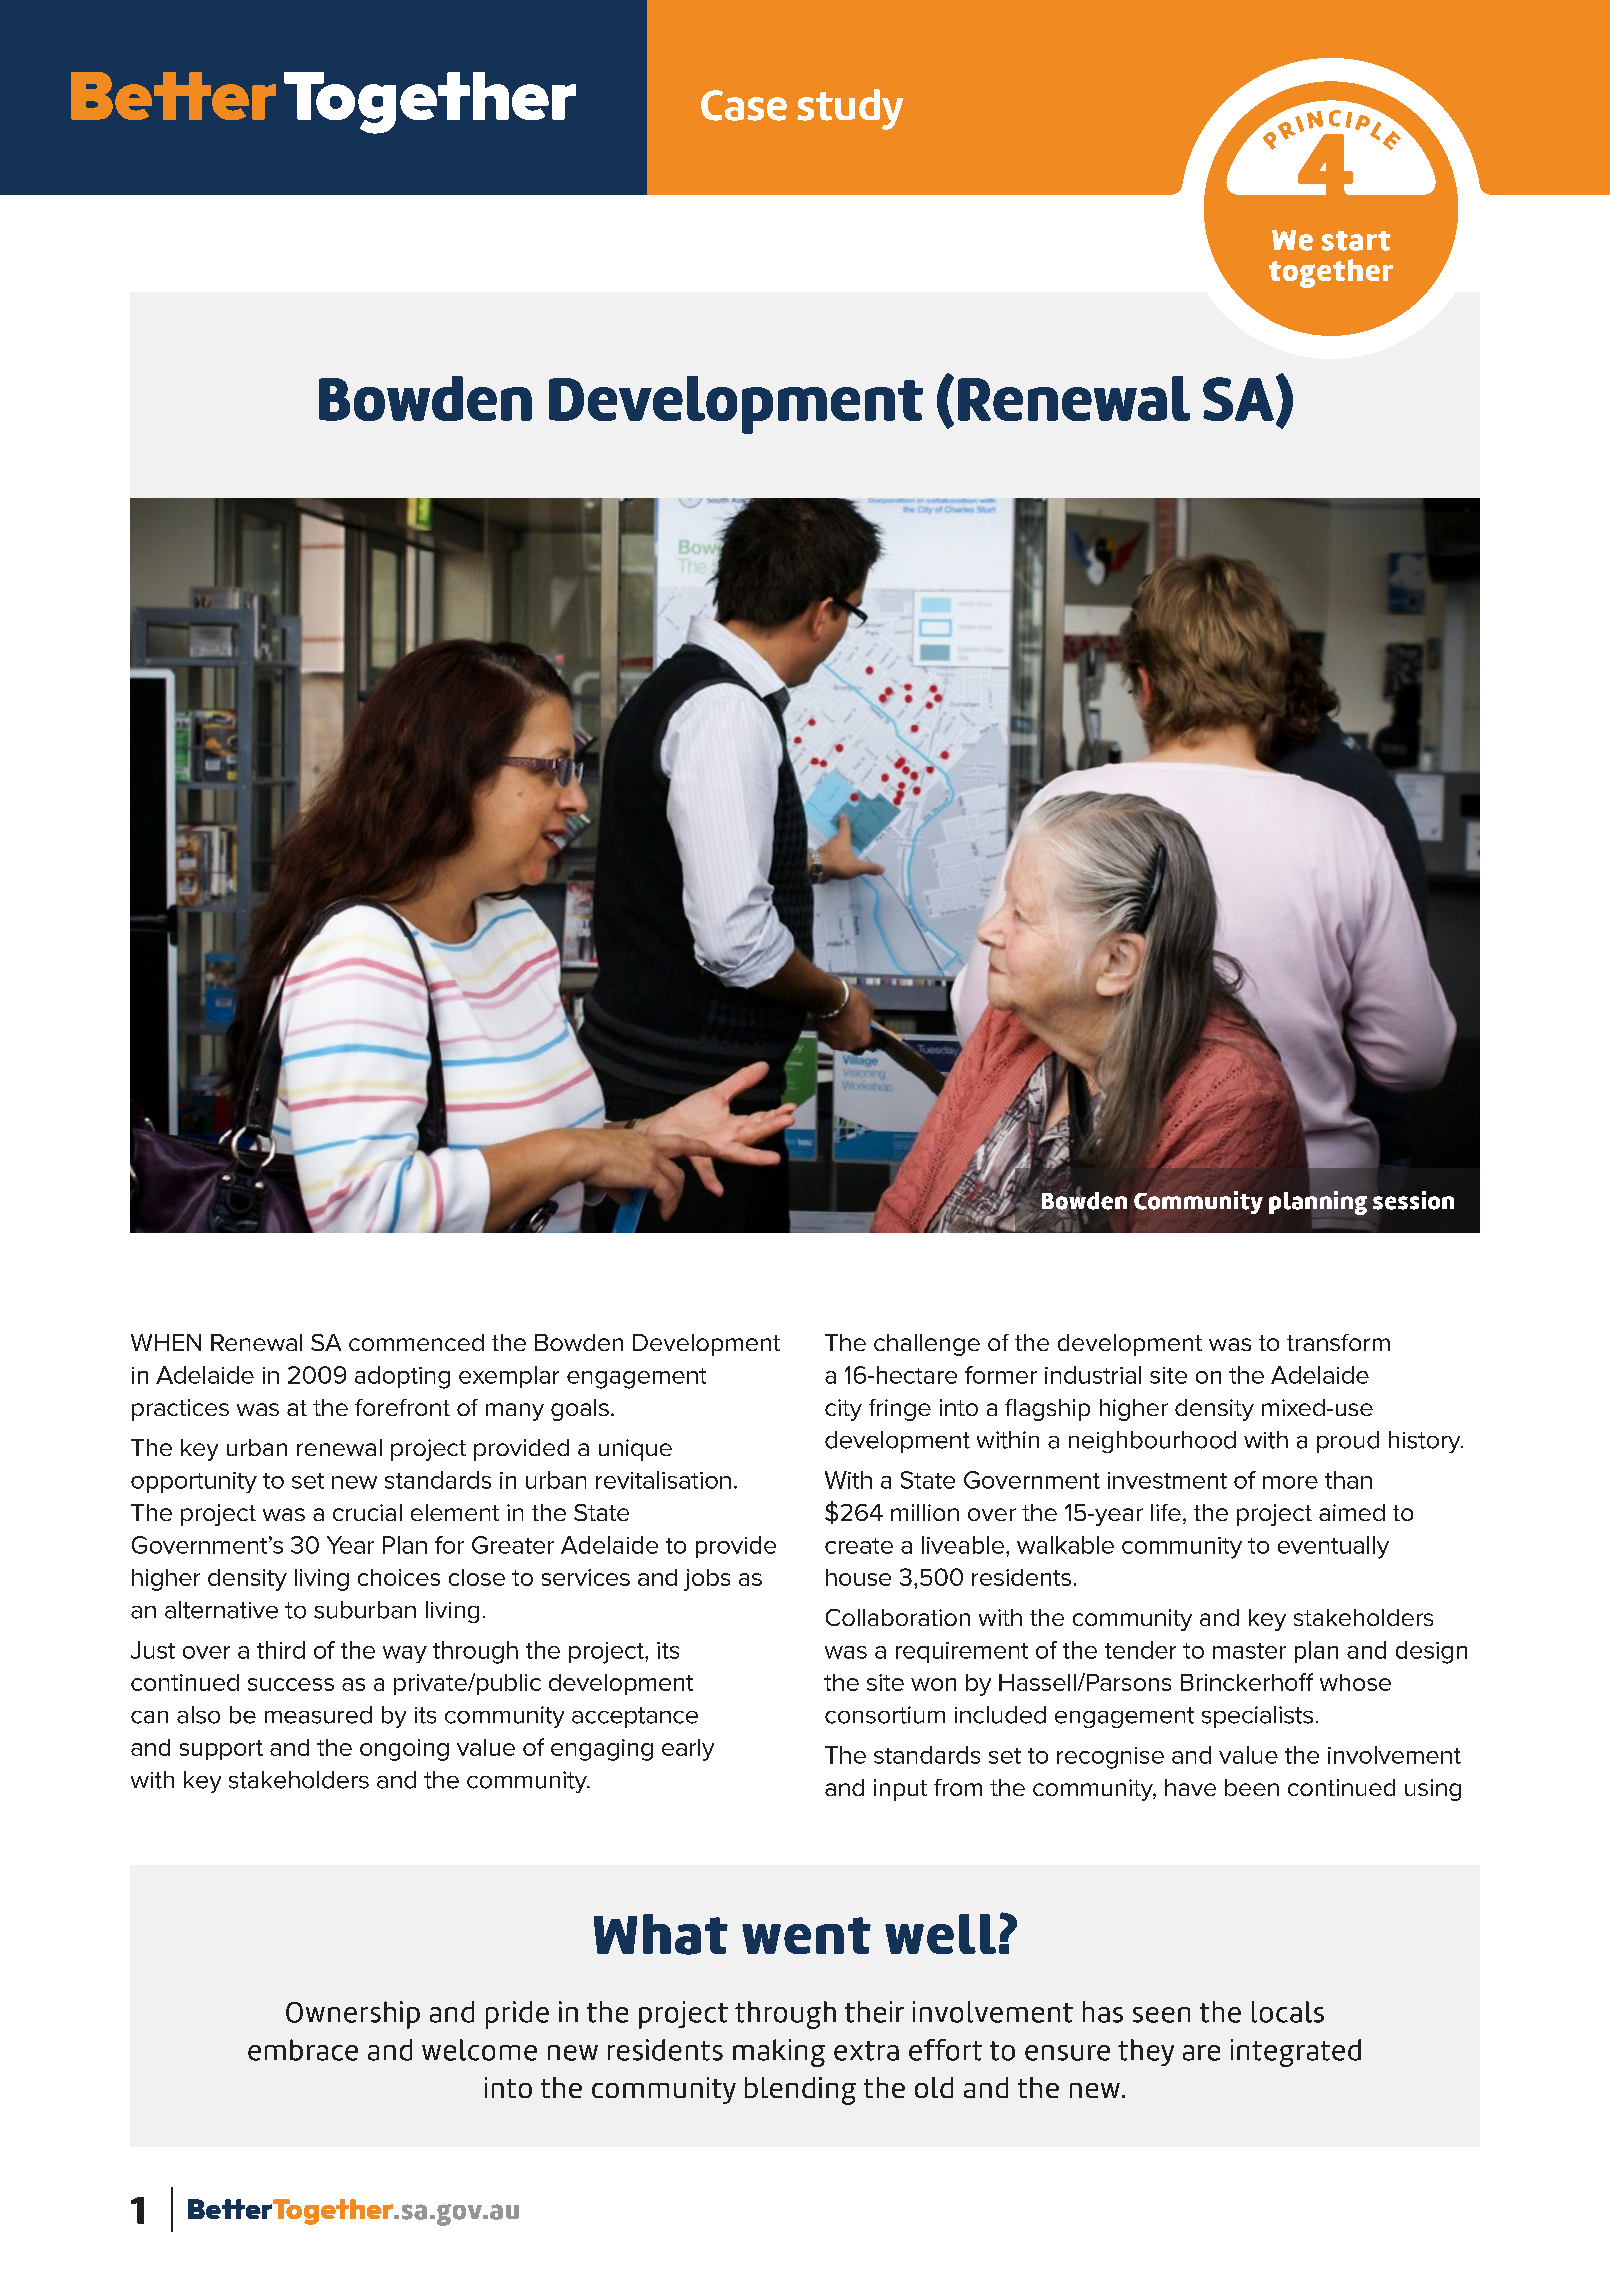 This screenshot has height=2277, width=1610. I want to click on embrace, so click(303, 2050).
